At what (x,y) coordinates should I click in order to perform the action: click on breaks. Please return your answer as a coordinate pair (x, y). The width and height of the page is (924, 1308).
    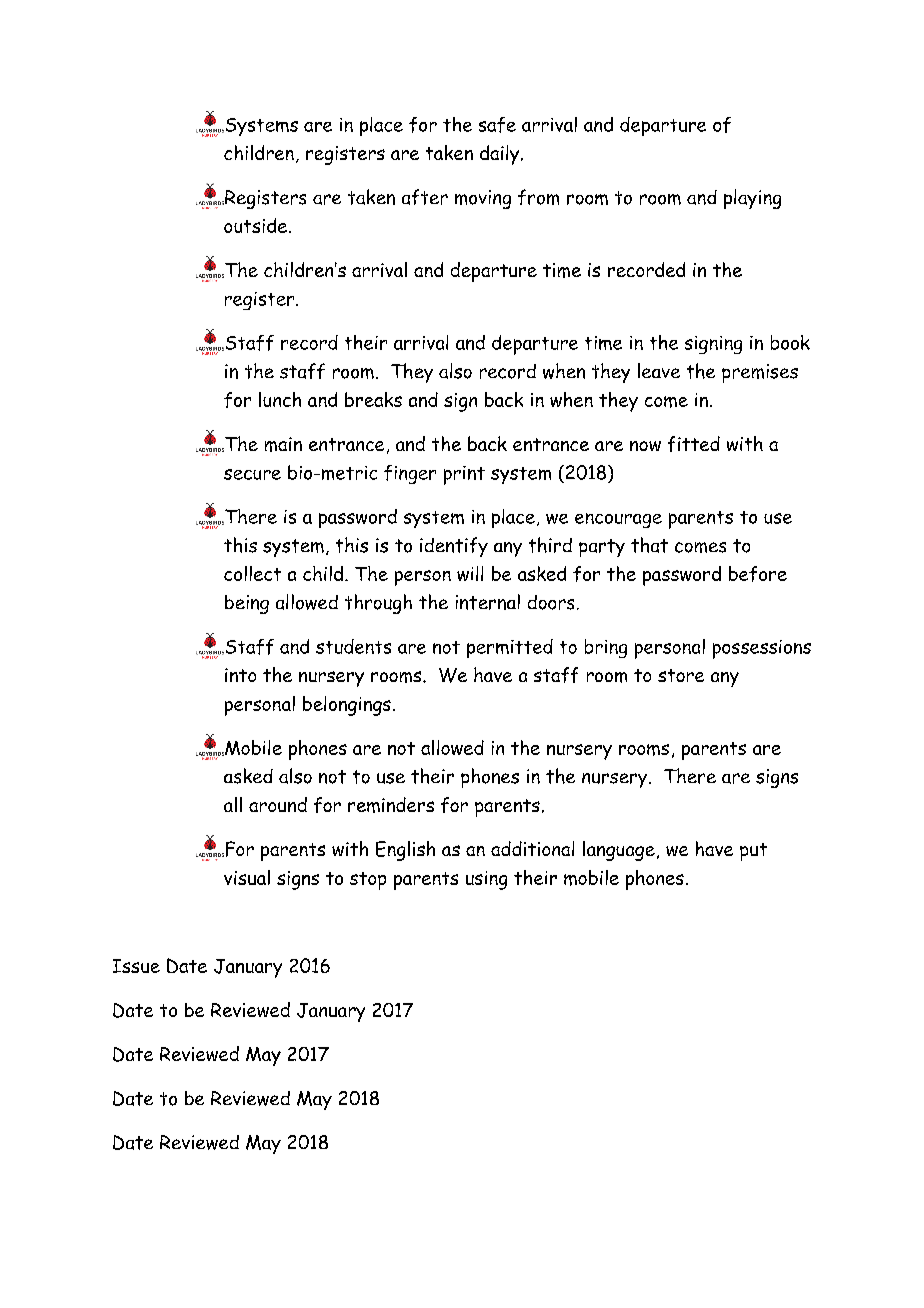
    Looking at the image, I should click on (373, 399).
